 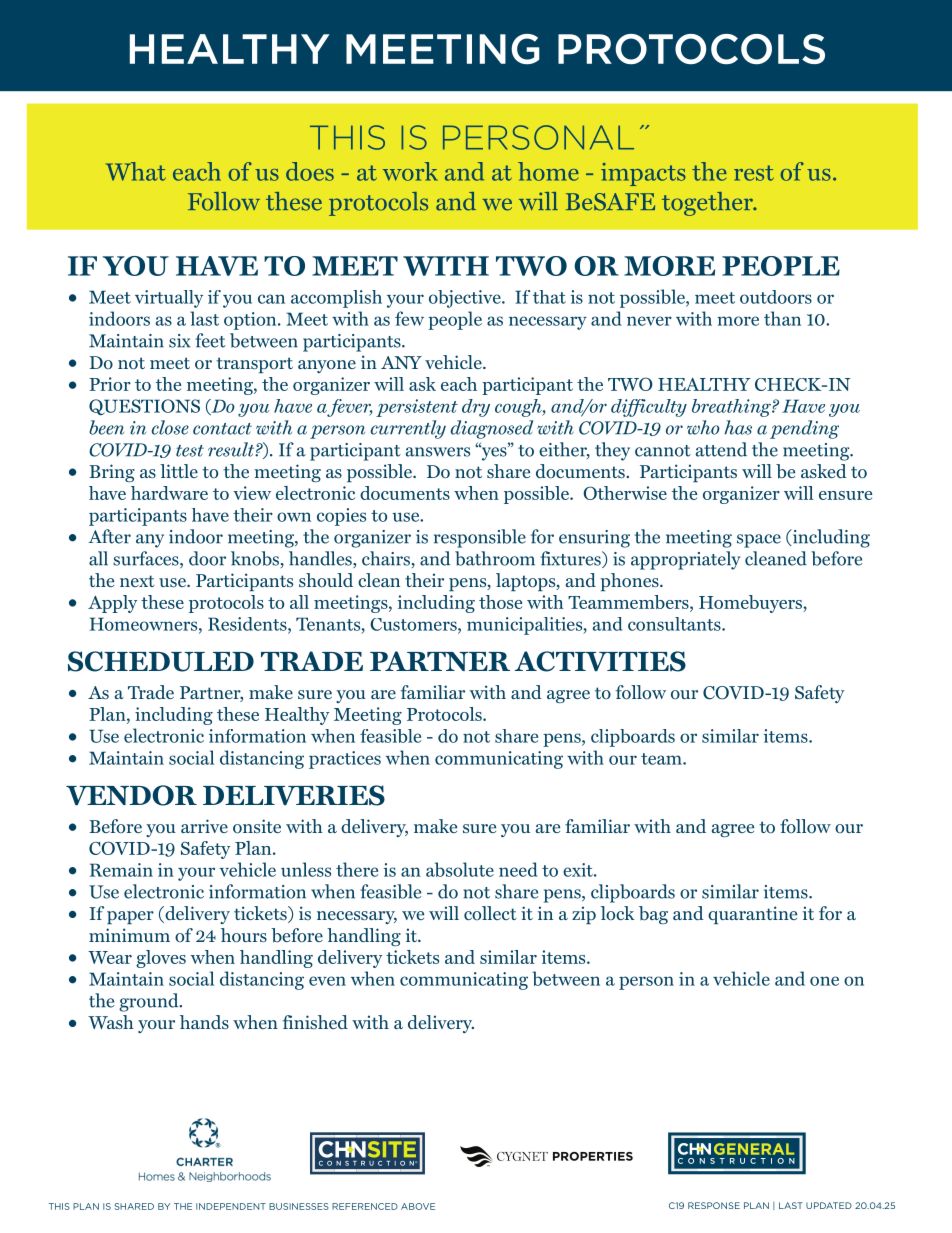 What do you see at coordinates (410, 171) in the screenshot?
I see `work` at bounding box center [410, 171].
